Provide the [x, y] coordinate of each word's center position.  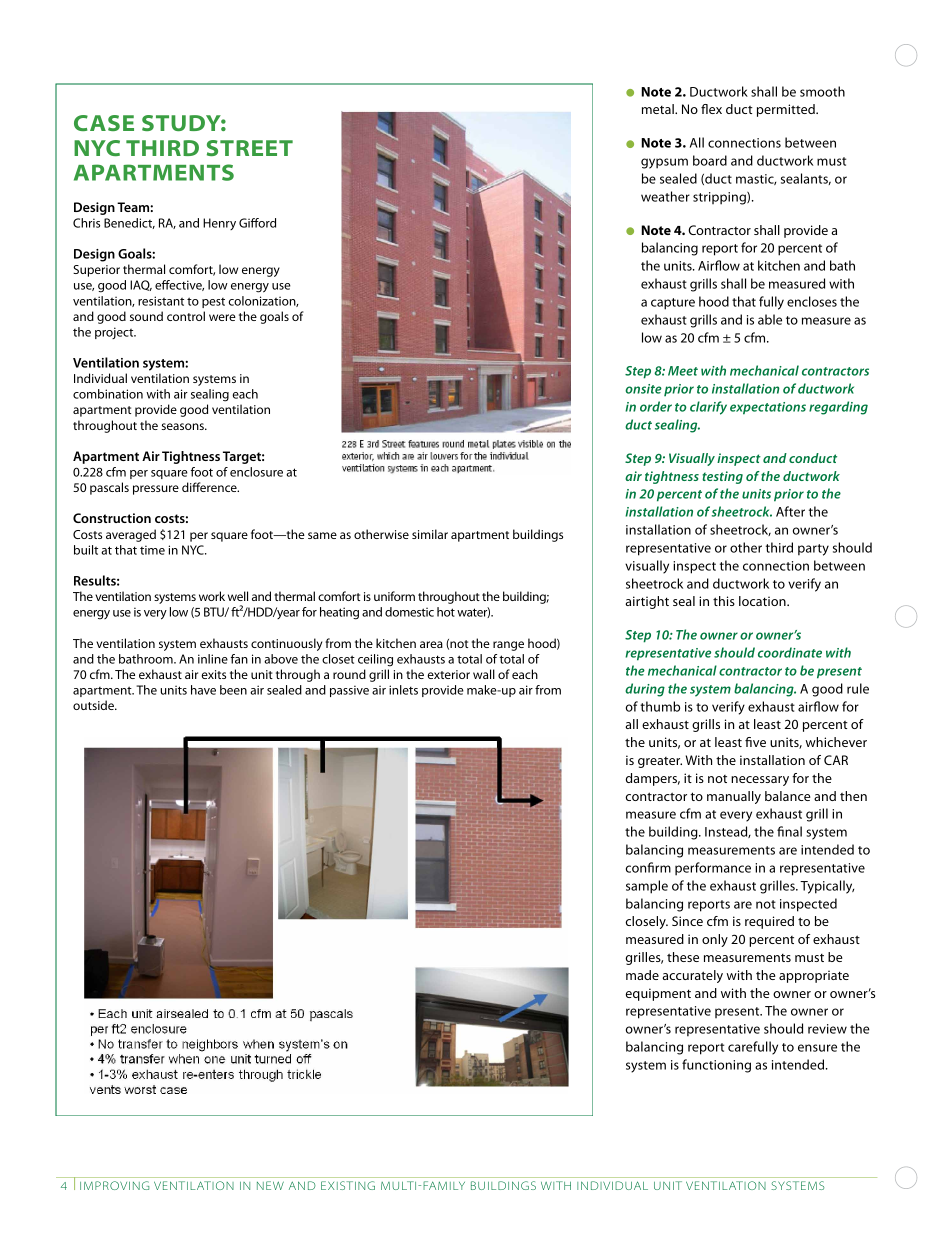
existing [348, 1185]
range [508, 646]
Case [104, 123]
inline [213, 659]
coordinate [790, 652]
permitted [787, 110]
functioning [716, 1066]
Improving [114, 1185]
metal [659, 109]
